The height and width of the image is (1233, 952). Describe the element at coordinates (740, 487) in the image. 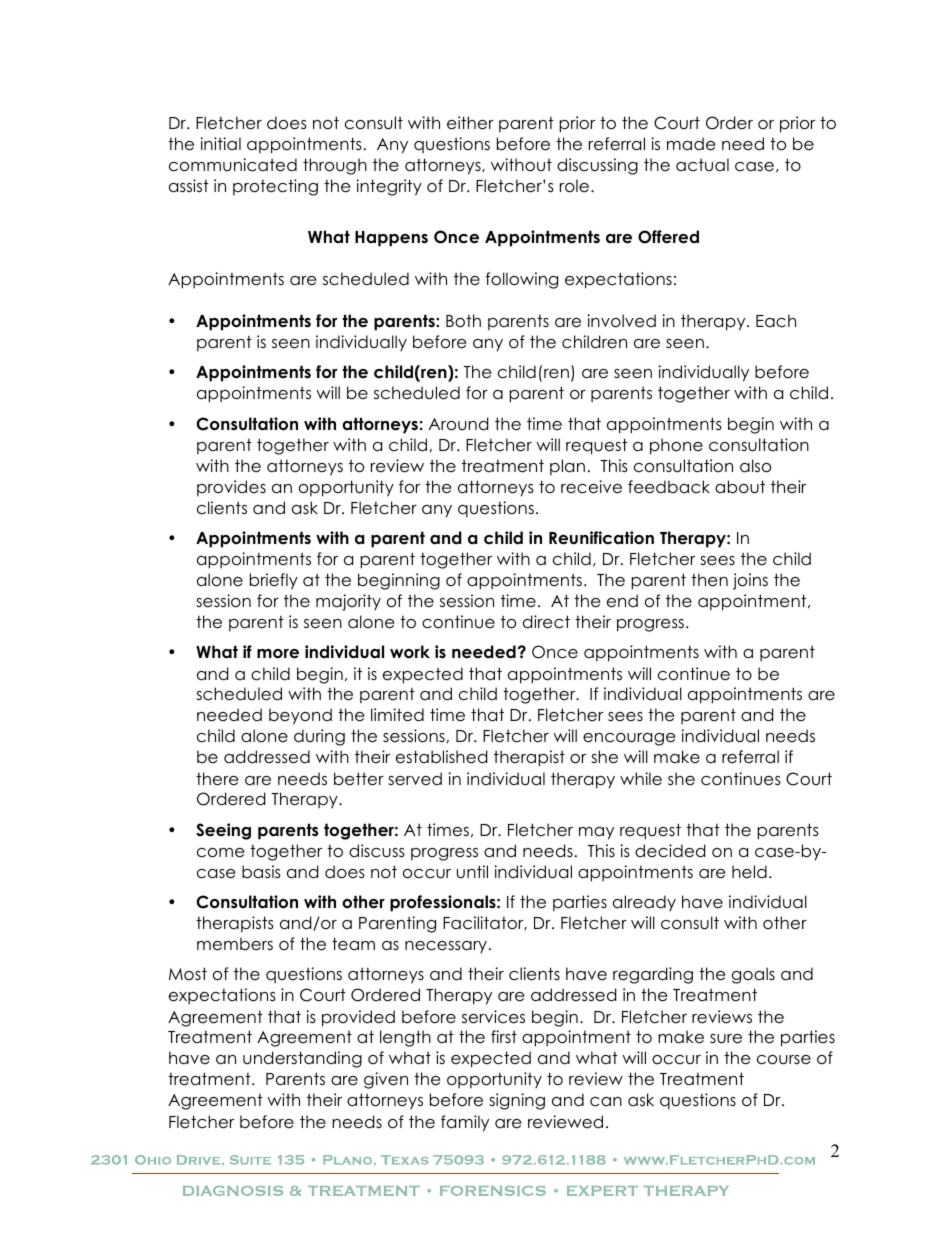

I see `about` at that location.
